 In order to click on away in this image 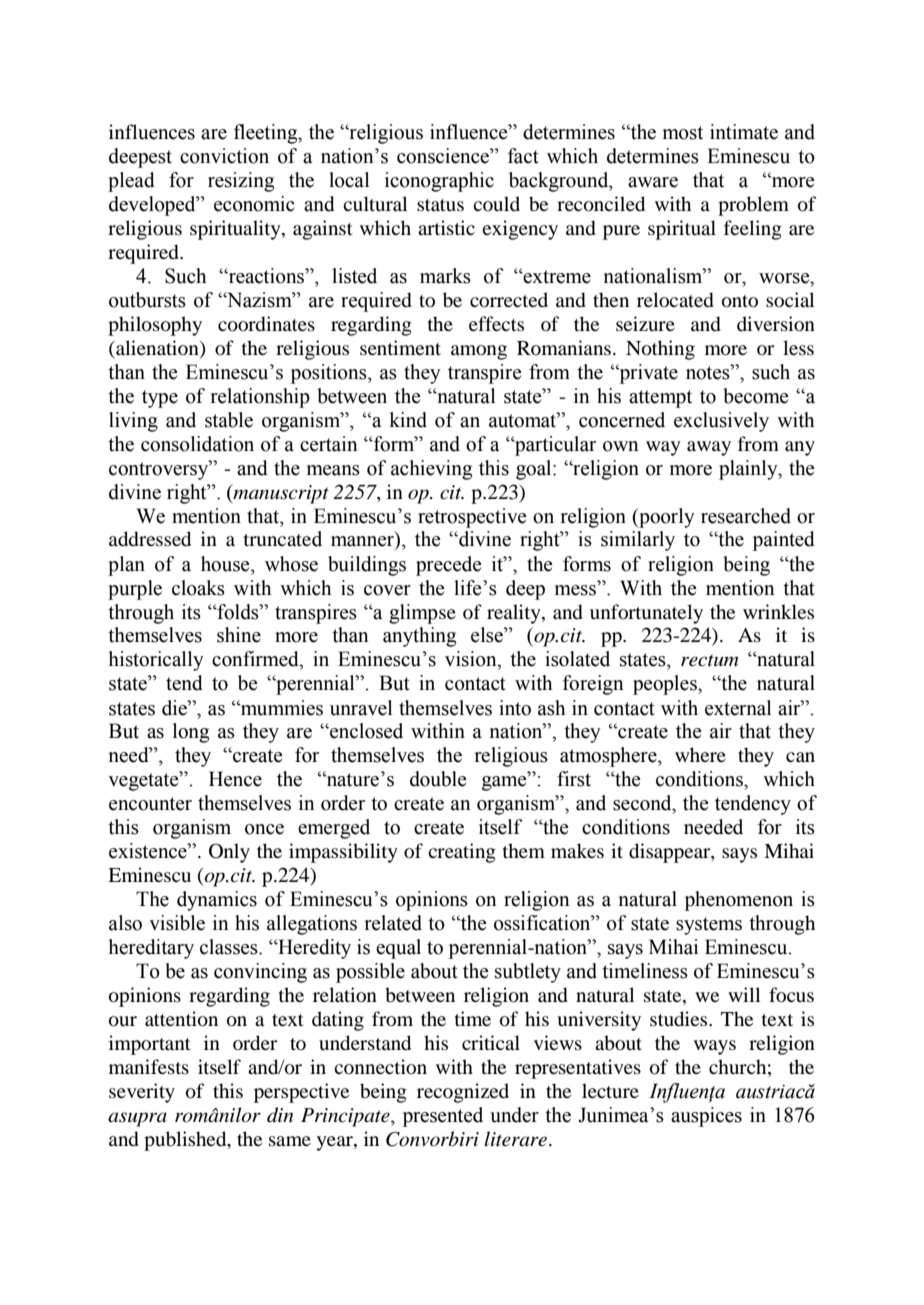, I will do `click(709, 448)`.
